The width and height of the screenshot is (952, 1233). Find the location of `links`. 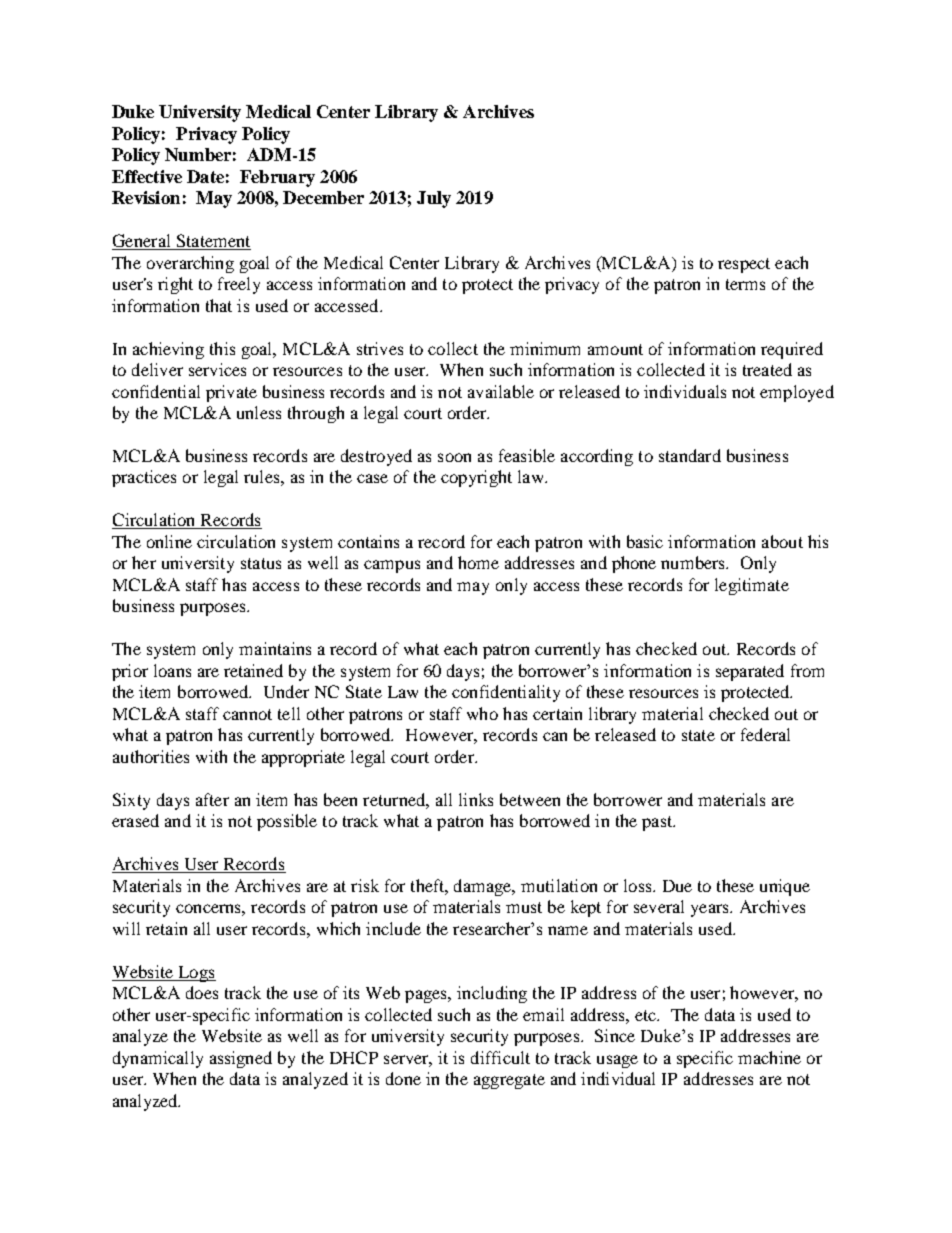

links is located at coordinates (476, 799).
